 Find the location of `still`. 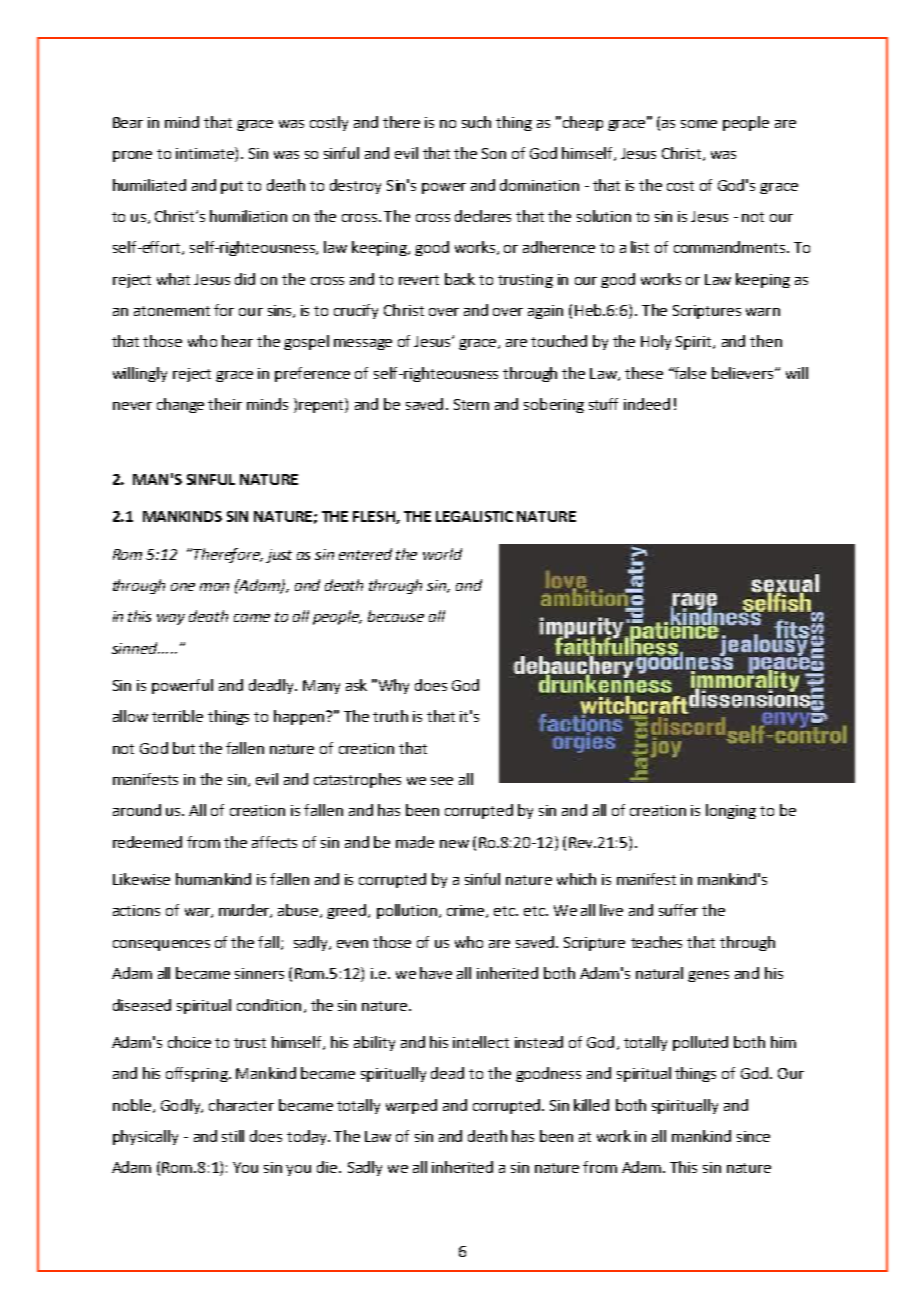

still is located at coordinates (233, 1136).
